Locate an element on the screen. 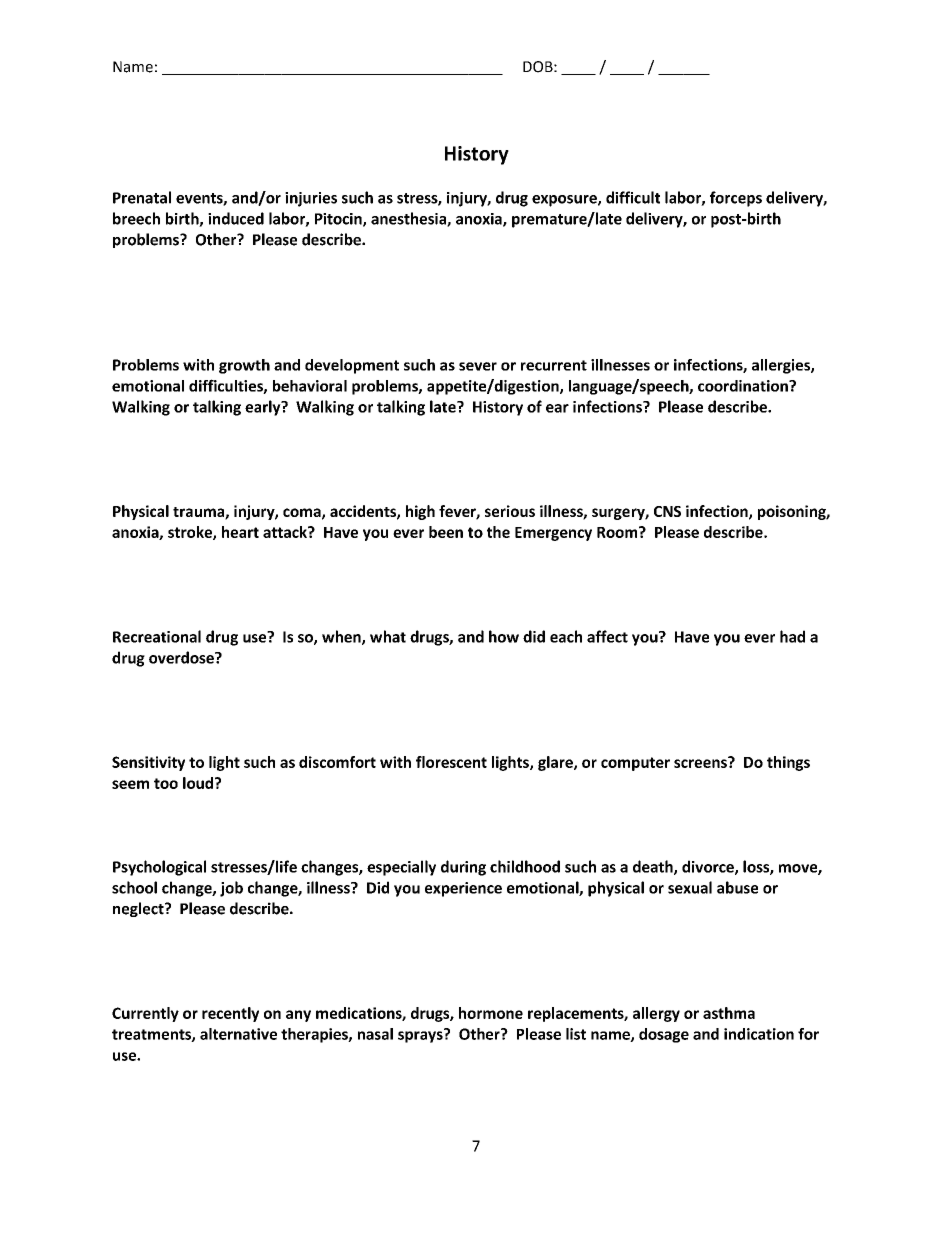  florescent is located at coordinates (451, 762).
